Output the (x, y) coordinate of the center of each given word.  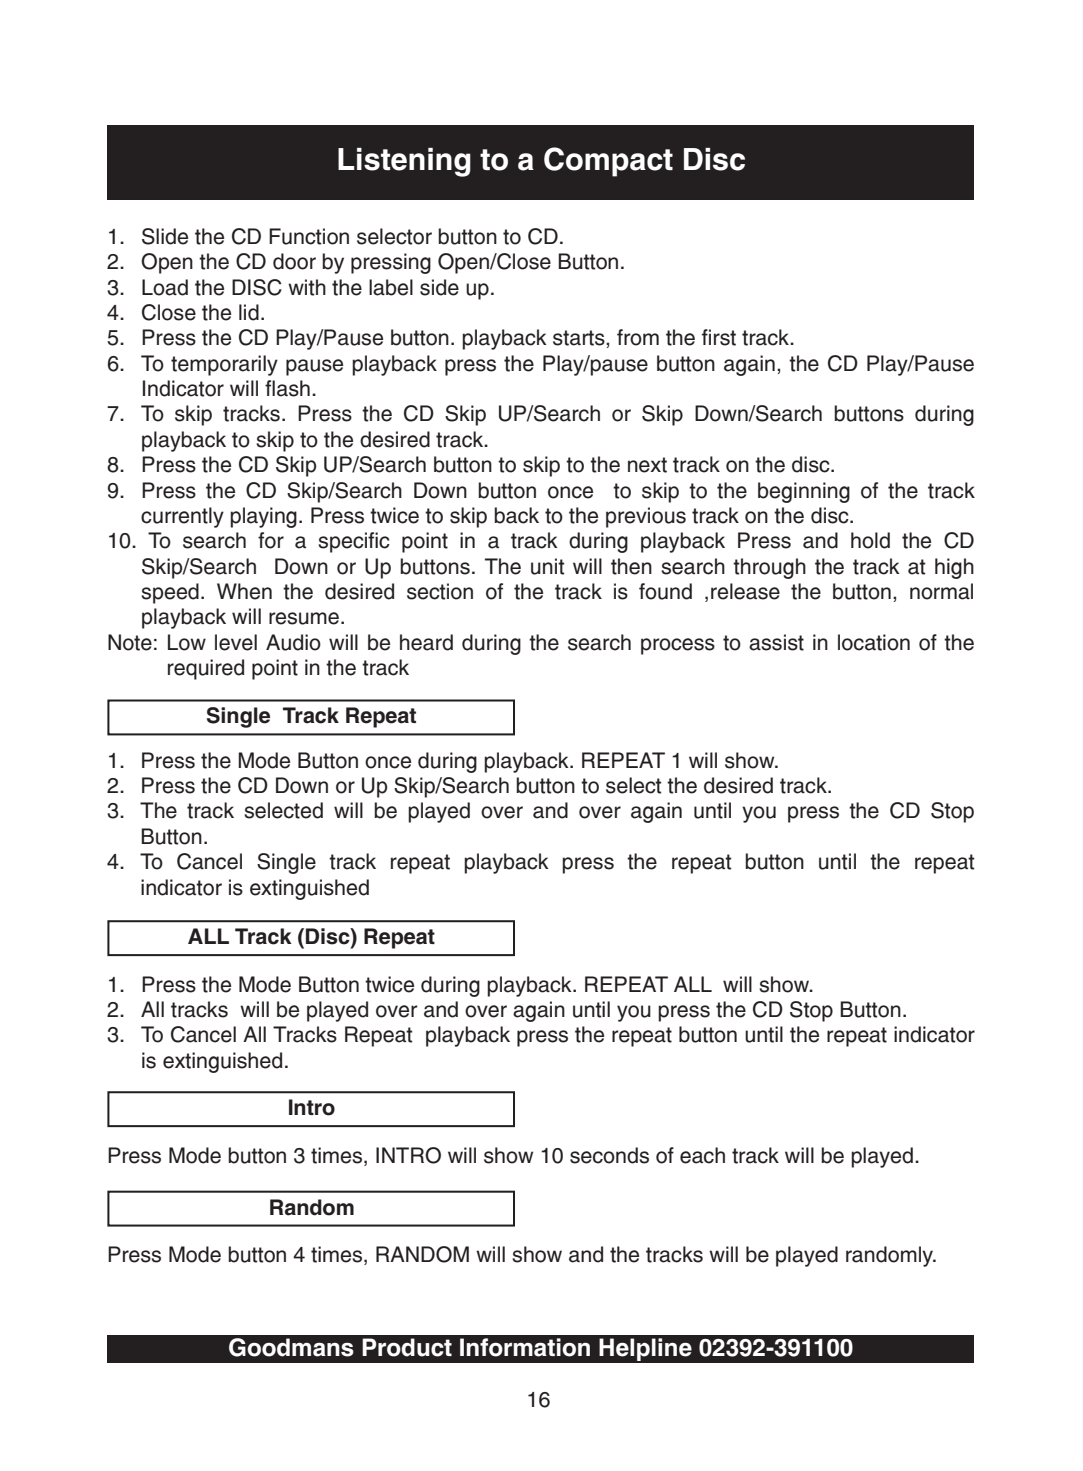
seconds (609, 1155)
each (702, 1155)
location (874, 642)
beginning (804, 492)
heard (426, 642)
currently (182, 517)
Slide (165, 236)
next (647, 465)
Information (525, 1347)
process (678, 646)
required (206, 669)
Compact (608, 162)
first (719, 337)
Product (407, 1347)
